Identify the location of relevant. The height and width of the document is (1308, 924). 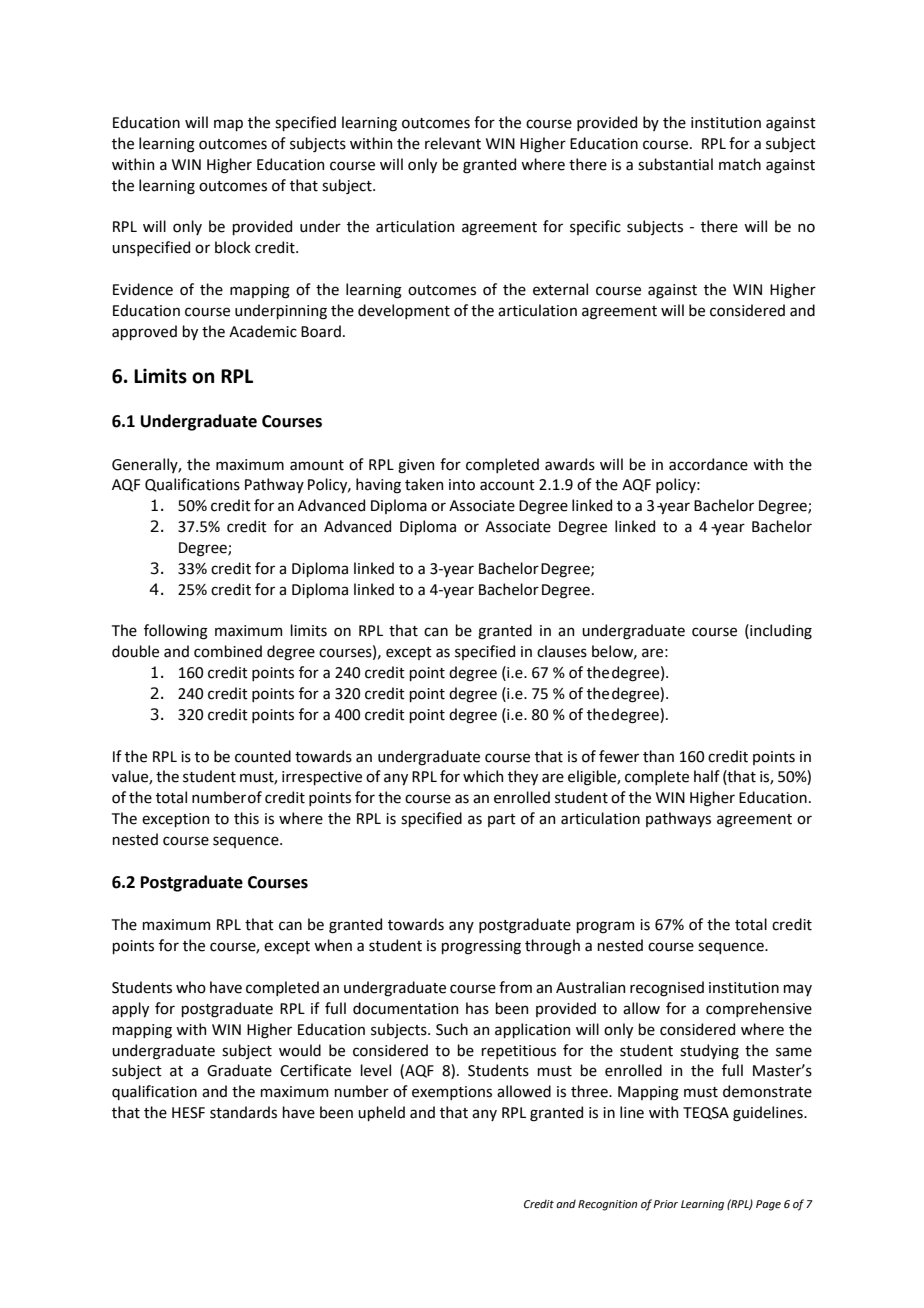
(453, 143).
